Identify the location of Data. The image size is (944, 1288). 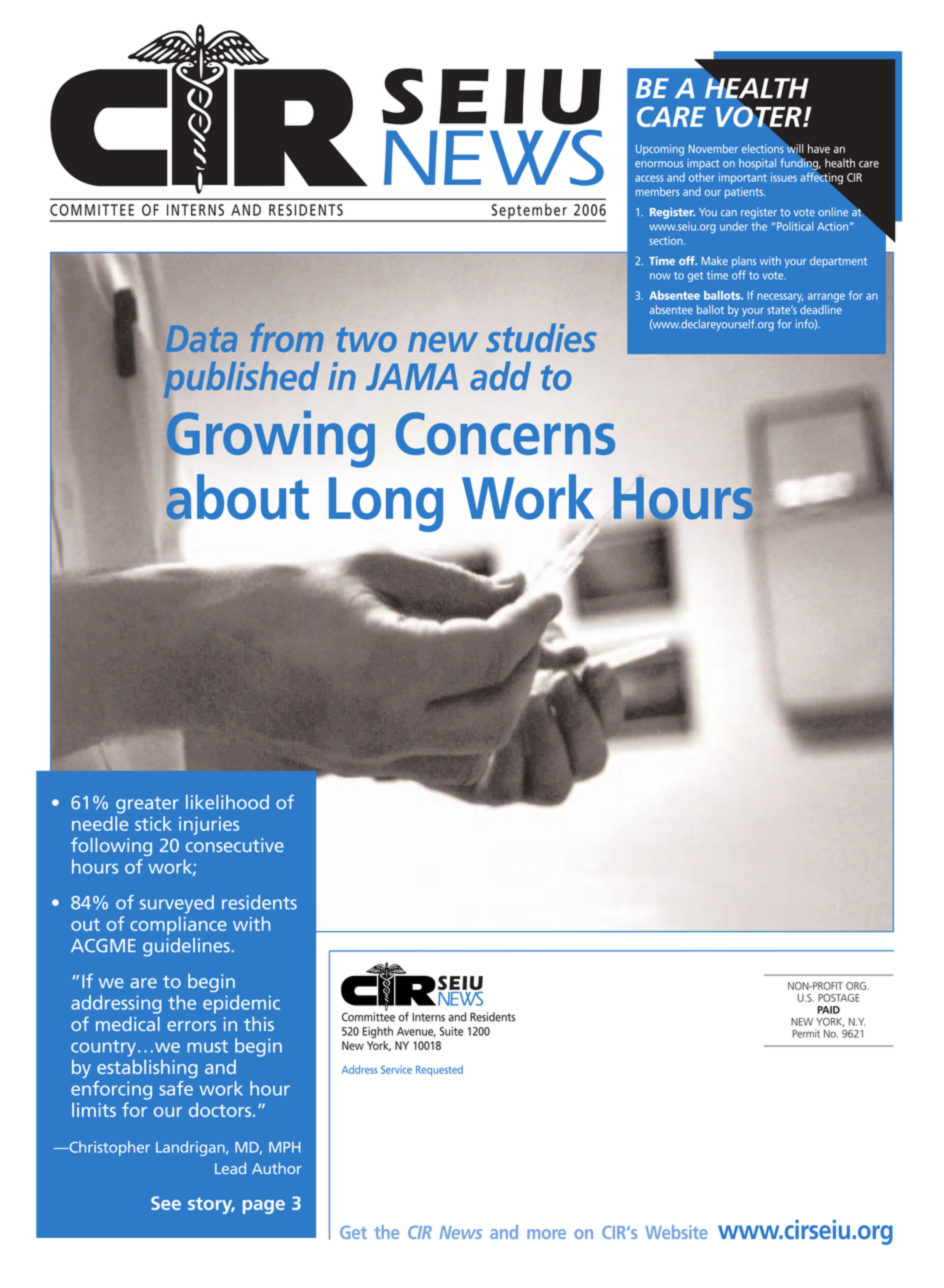
(201, 339).
